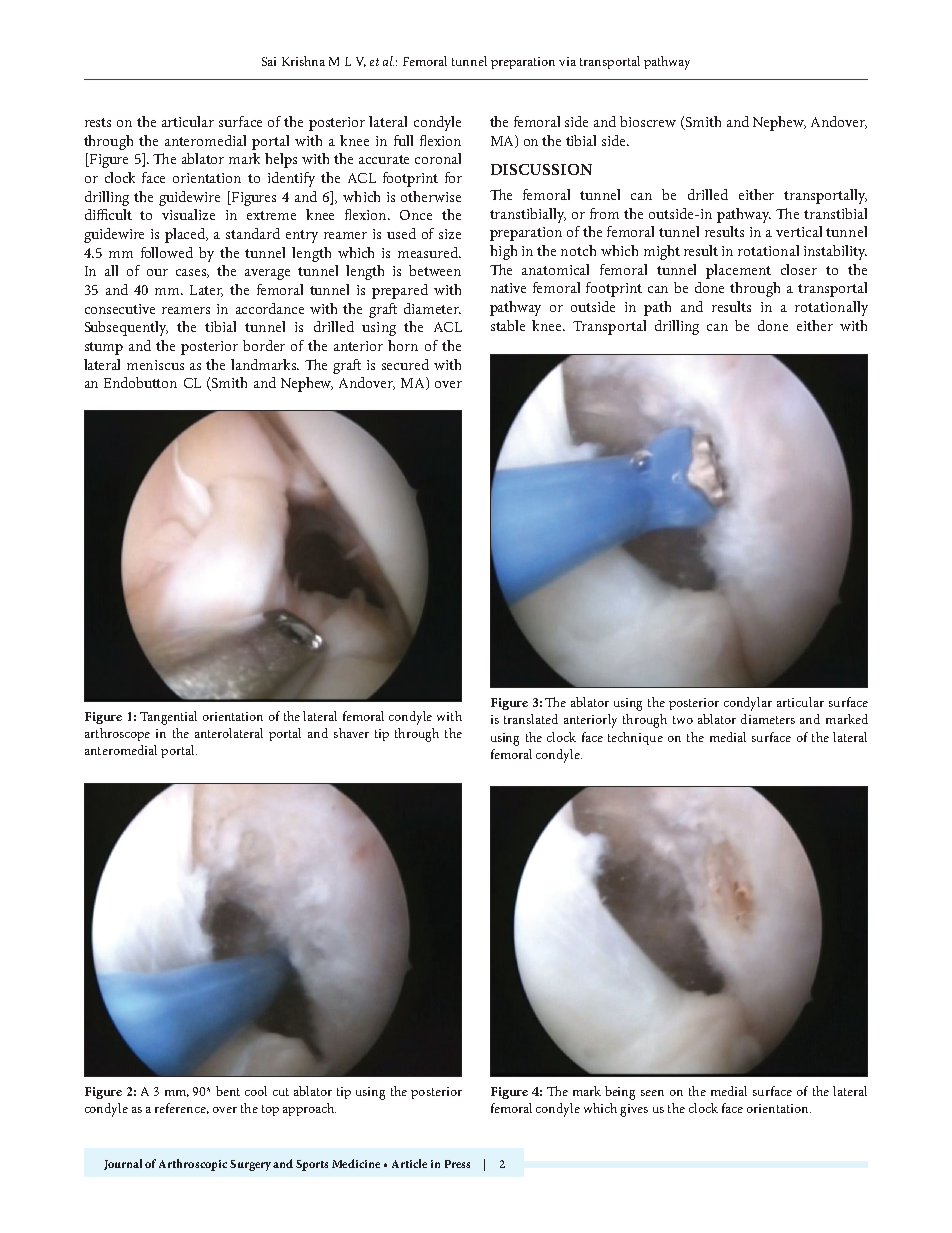 Image resolution: width=952 pixels, height=1233 pixels. What do you see at coordinates (508, 325) in the image?
I see `stable` at bounding box center [508, 325].
